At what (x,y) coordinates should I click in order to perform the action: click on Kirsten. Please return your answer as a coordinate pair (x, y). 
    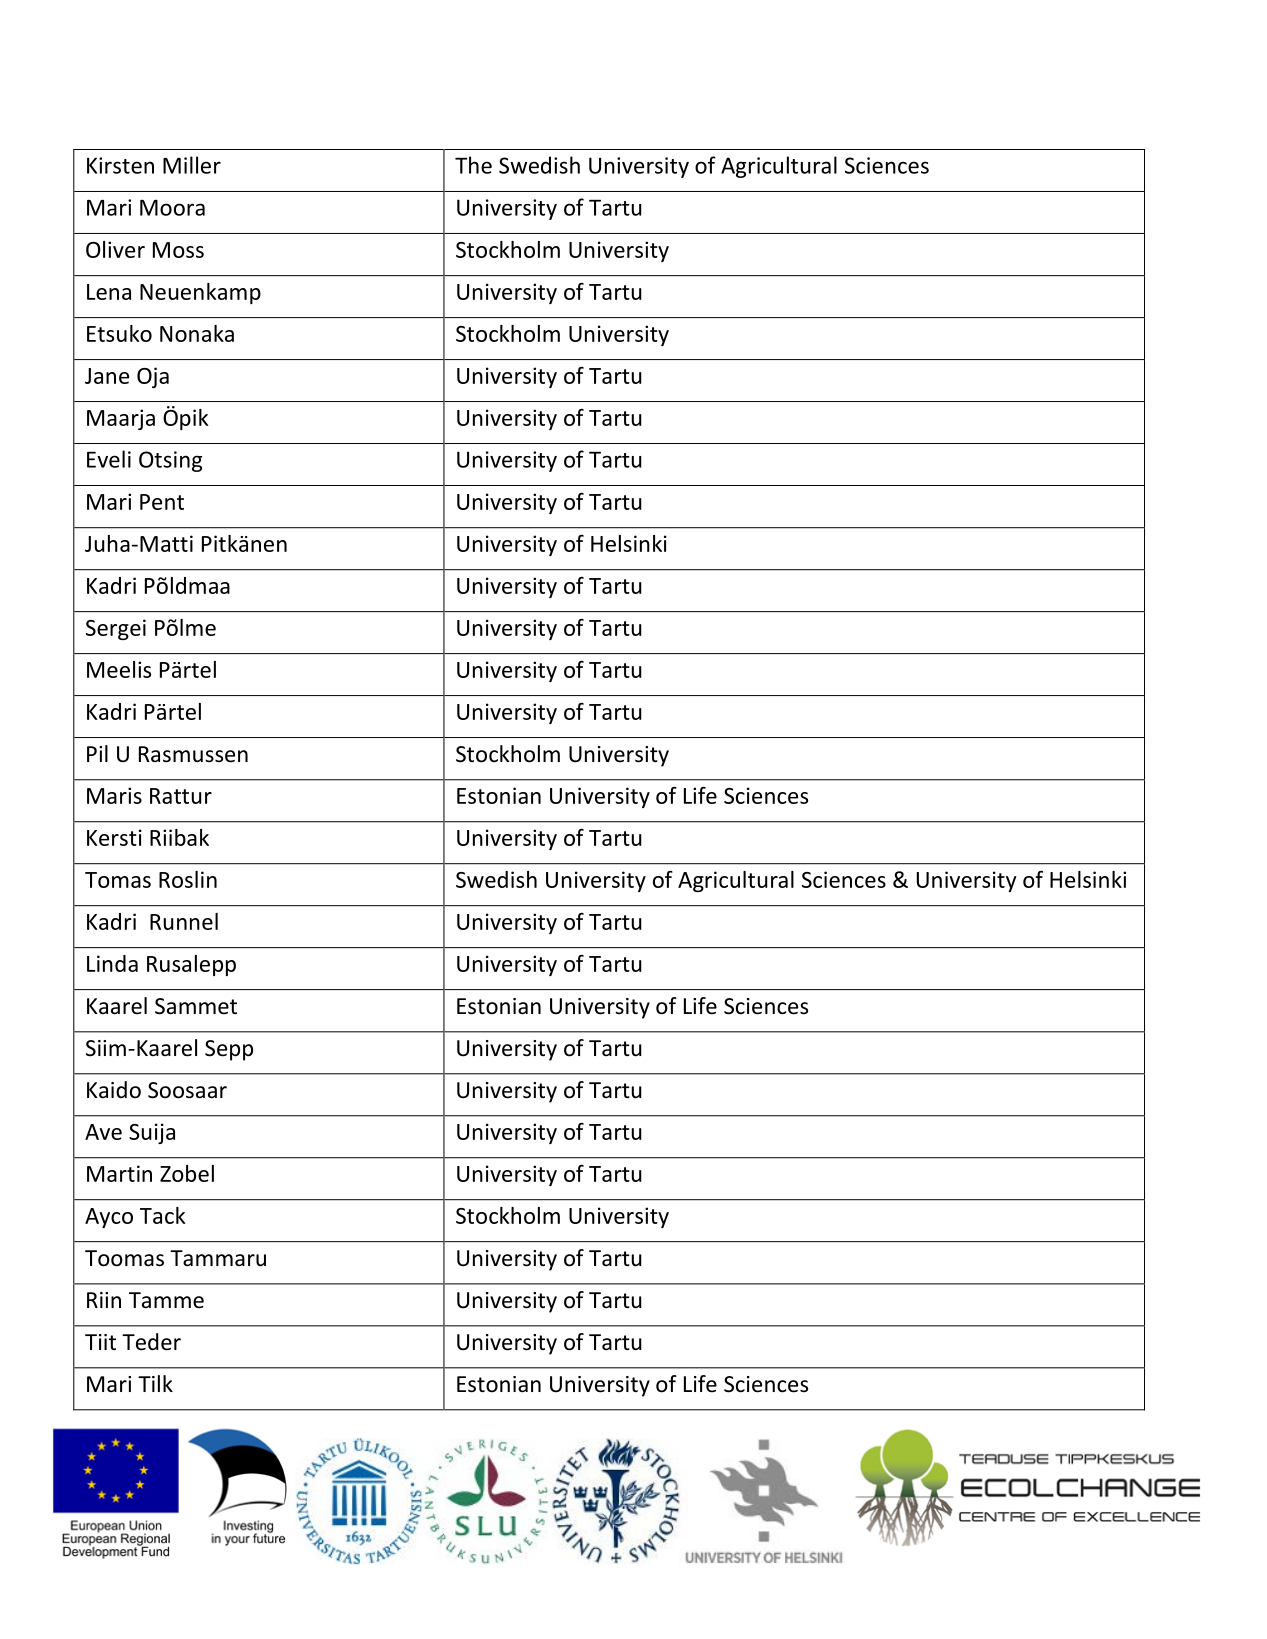
    Looking at the image, I should click on (120, 165).
